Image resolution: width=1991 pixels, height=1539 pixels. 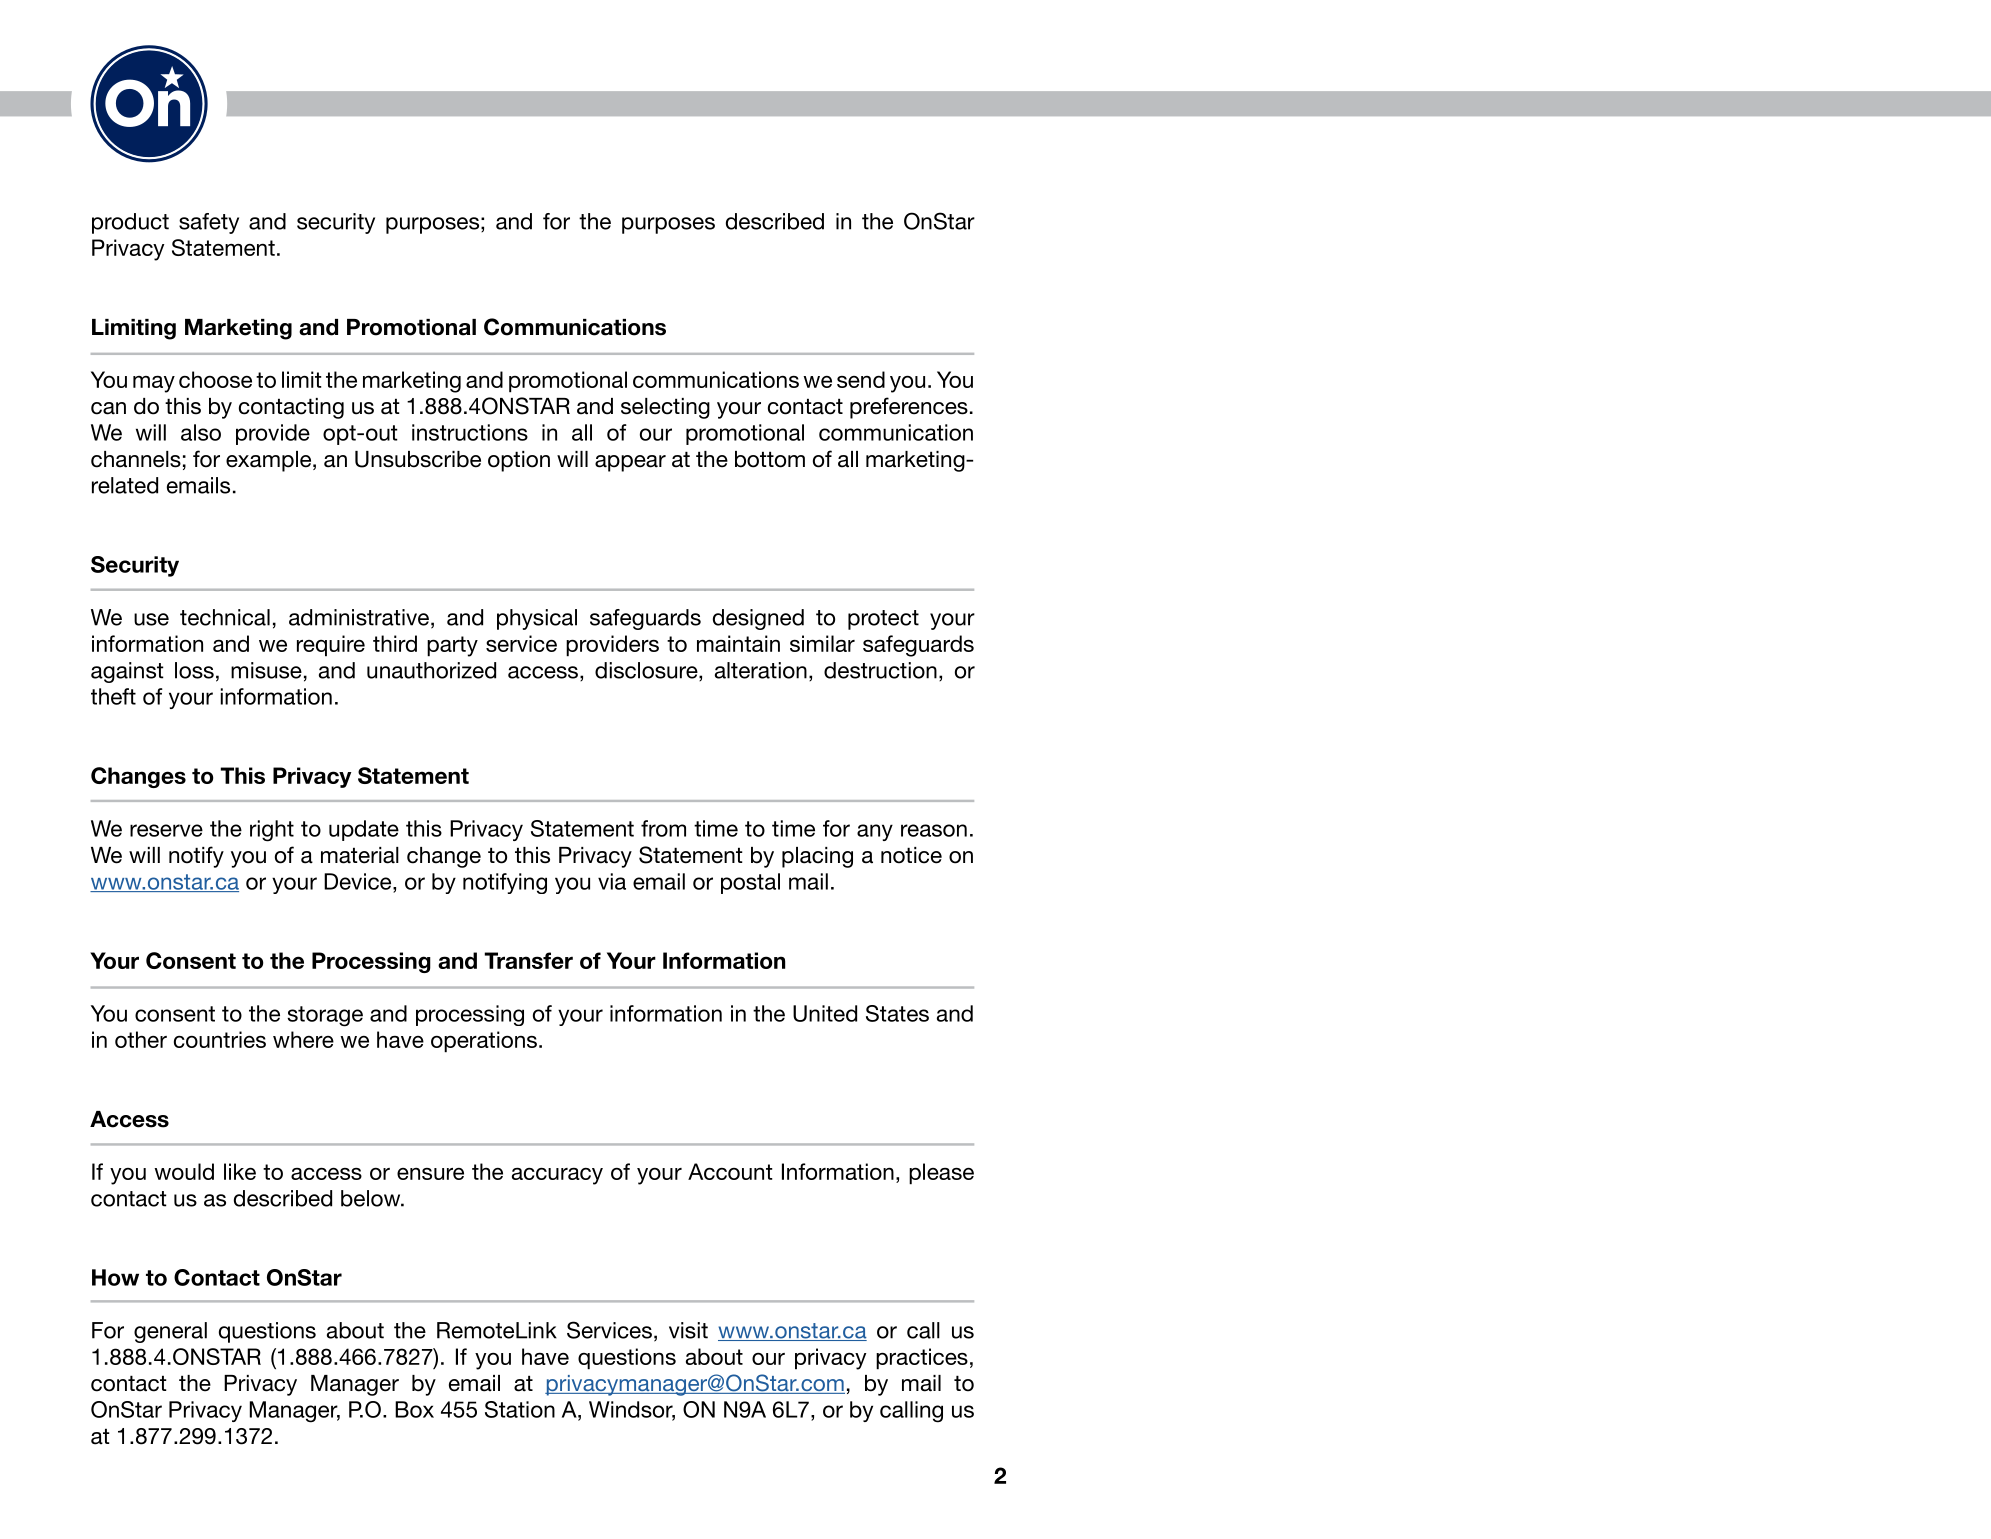 What do you see at coordinates (861, 379) in the image?
I see `send` at bounding box center [861, 379].
